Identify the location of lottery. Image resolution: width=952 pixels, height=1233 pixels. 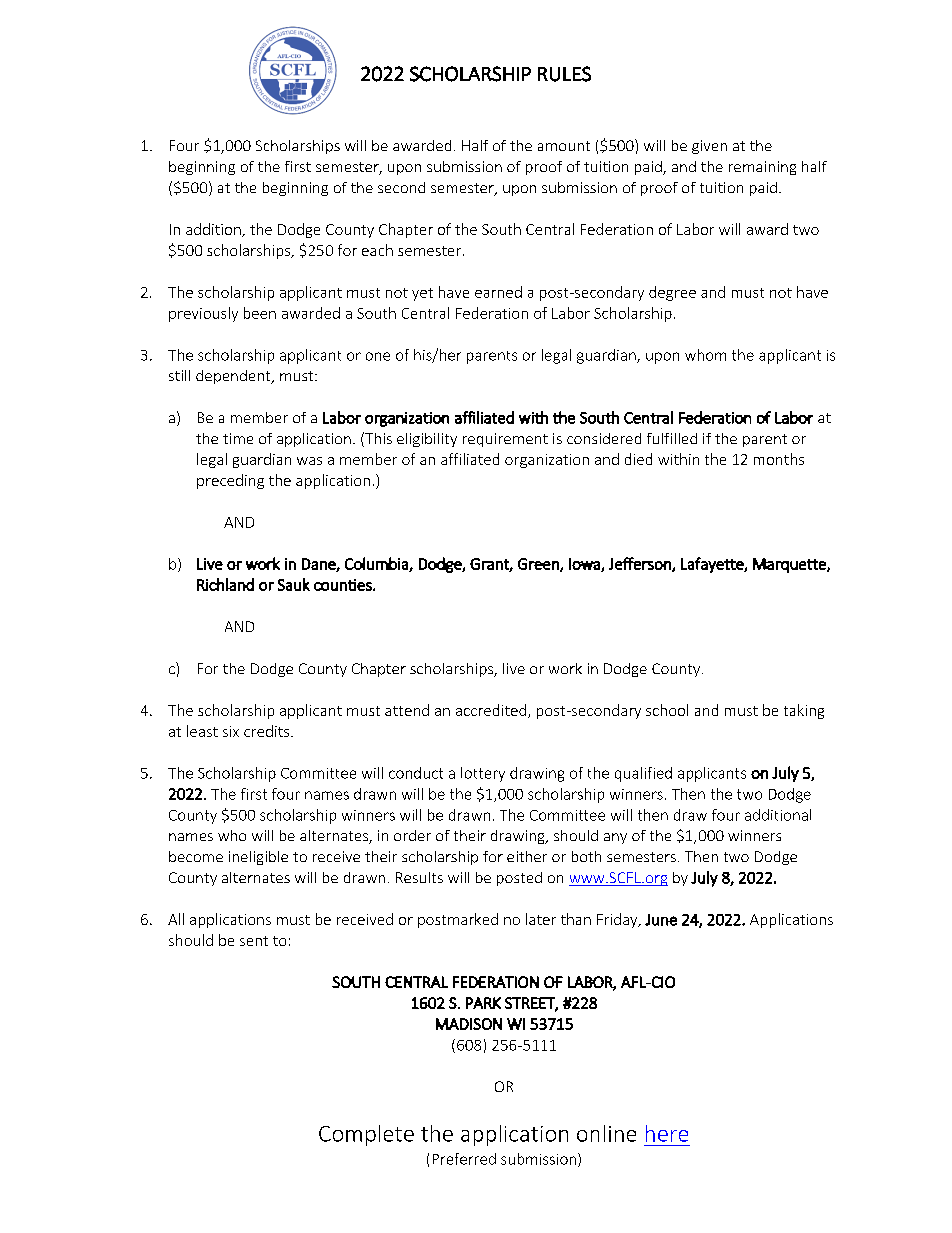
(483, 774).
